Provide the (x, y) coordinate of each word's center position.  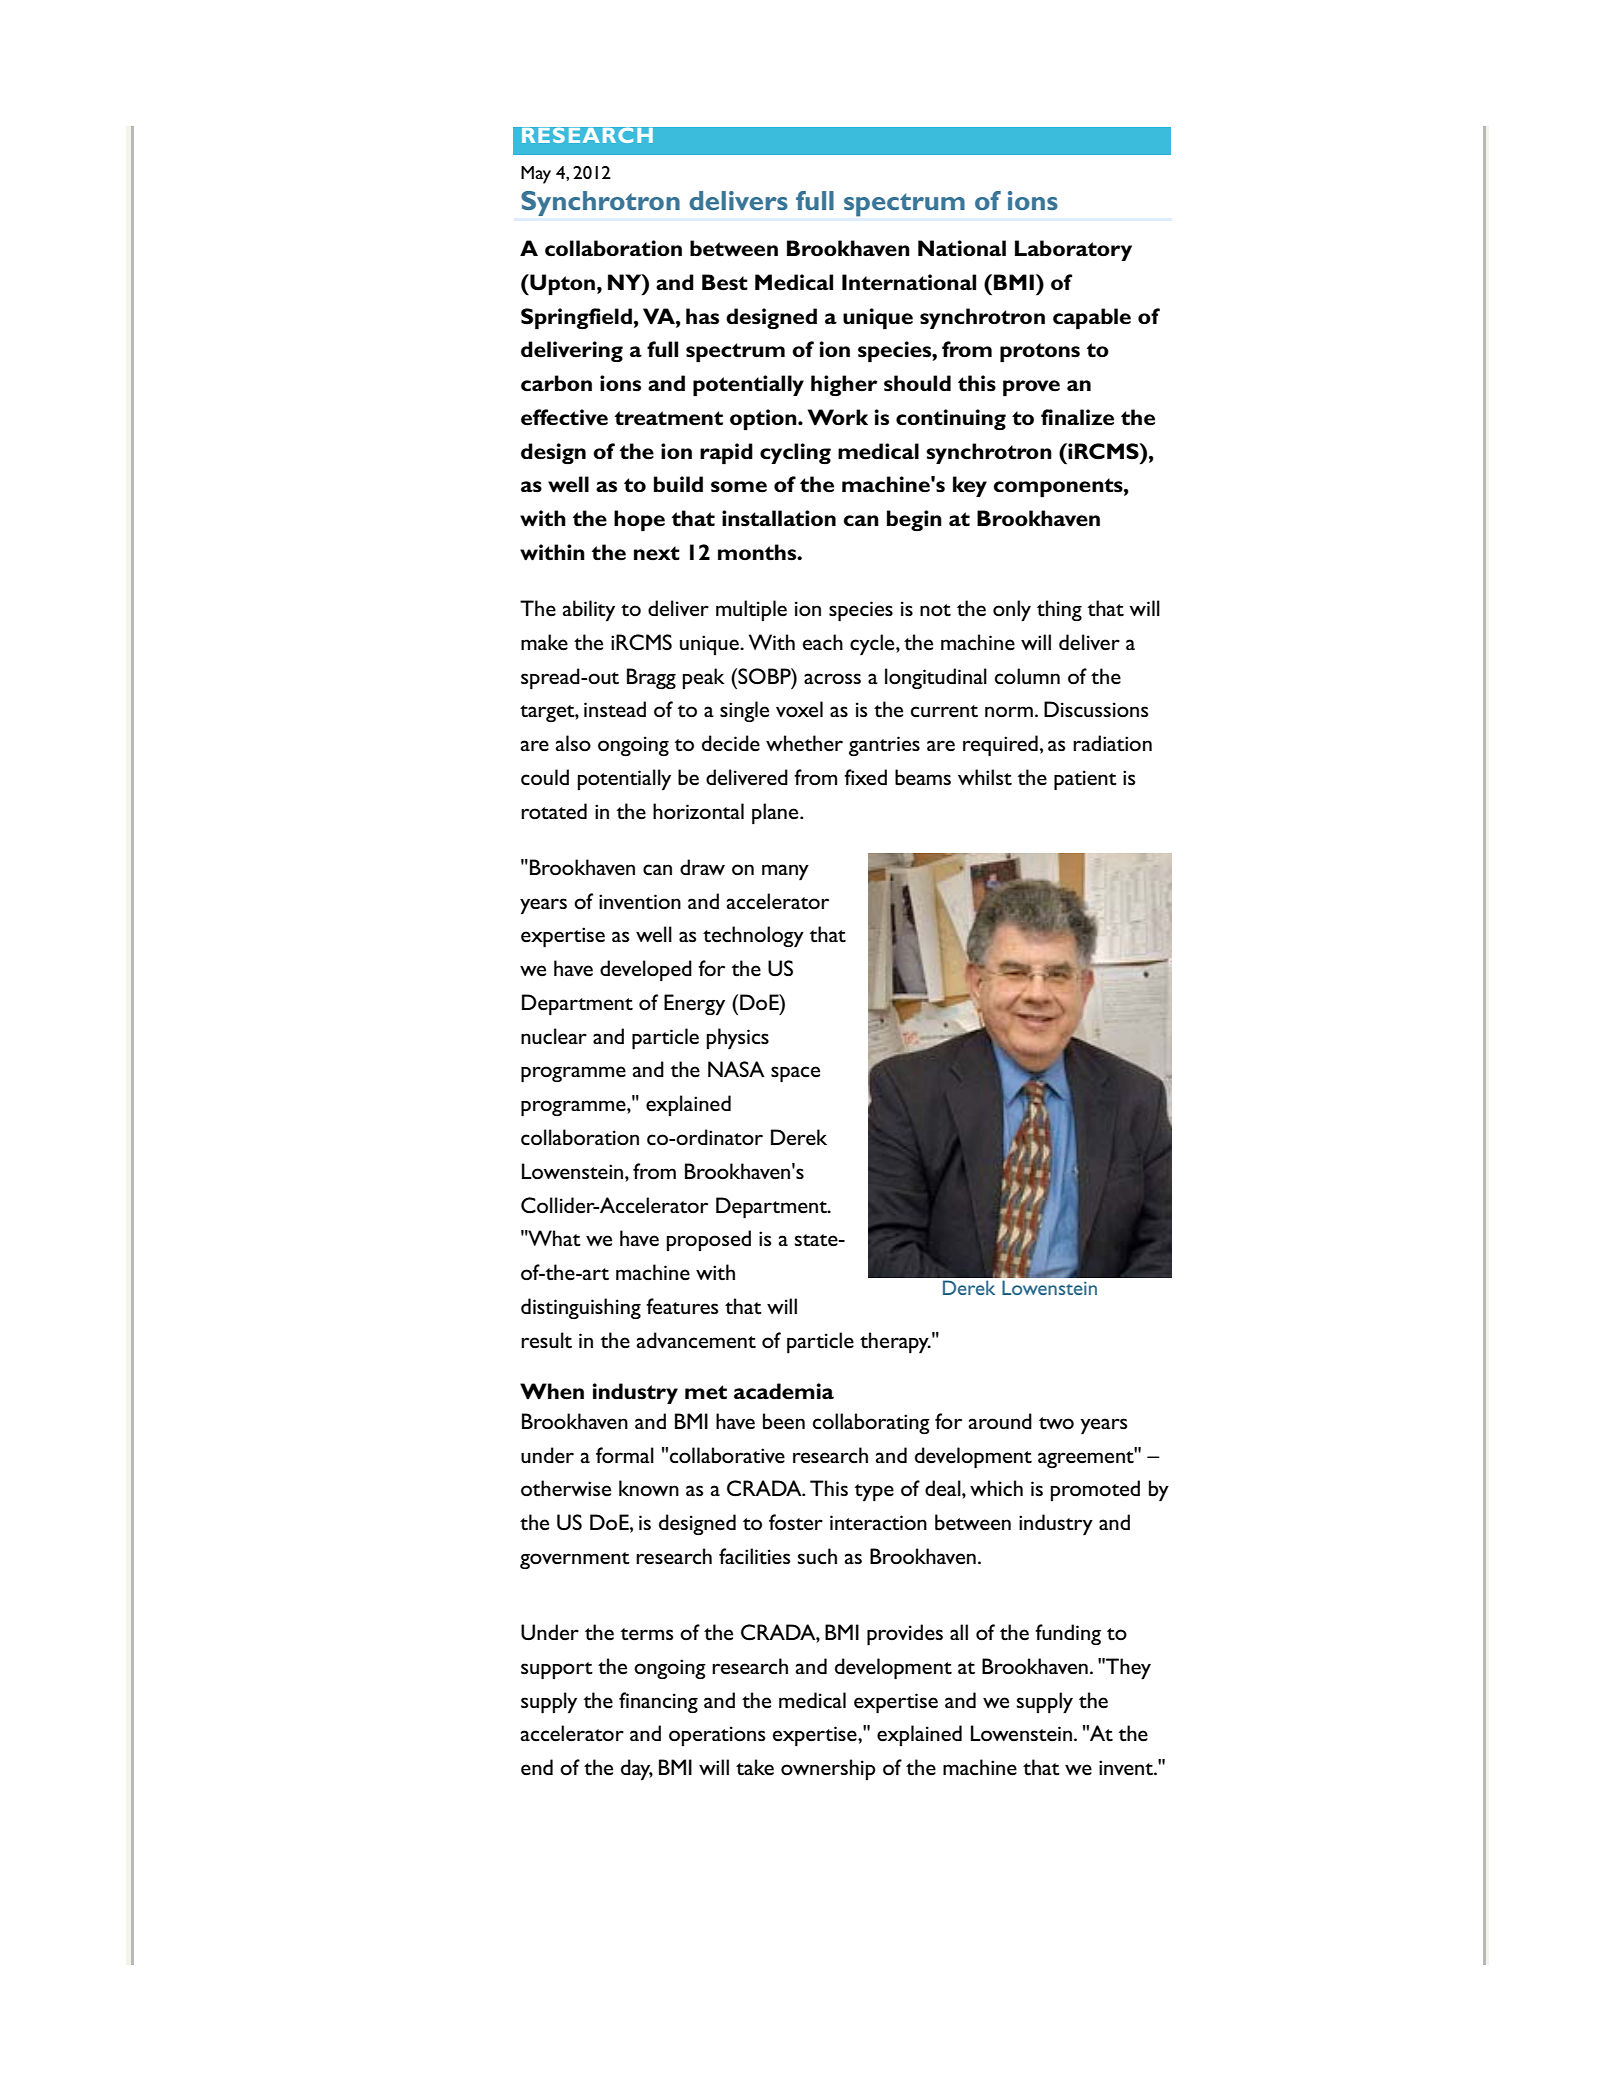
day (637, 1769)
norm (1009, 712)
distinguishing (581, 1308)
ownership (828, 1769)
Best (725, 282)
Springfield (576, 319)
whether (804, 743)
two (1056, 1423)
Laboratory (1073, 250)
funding (1068, 1634)
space (795, 1074)
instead (615, 709)
